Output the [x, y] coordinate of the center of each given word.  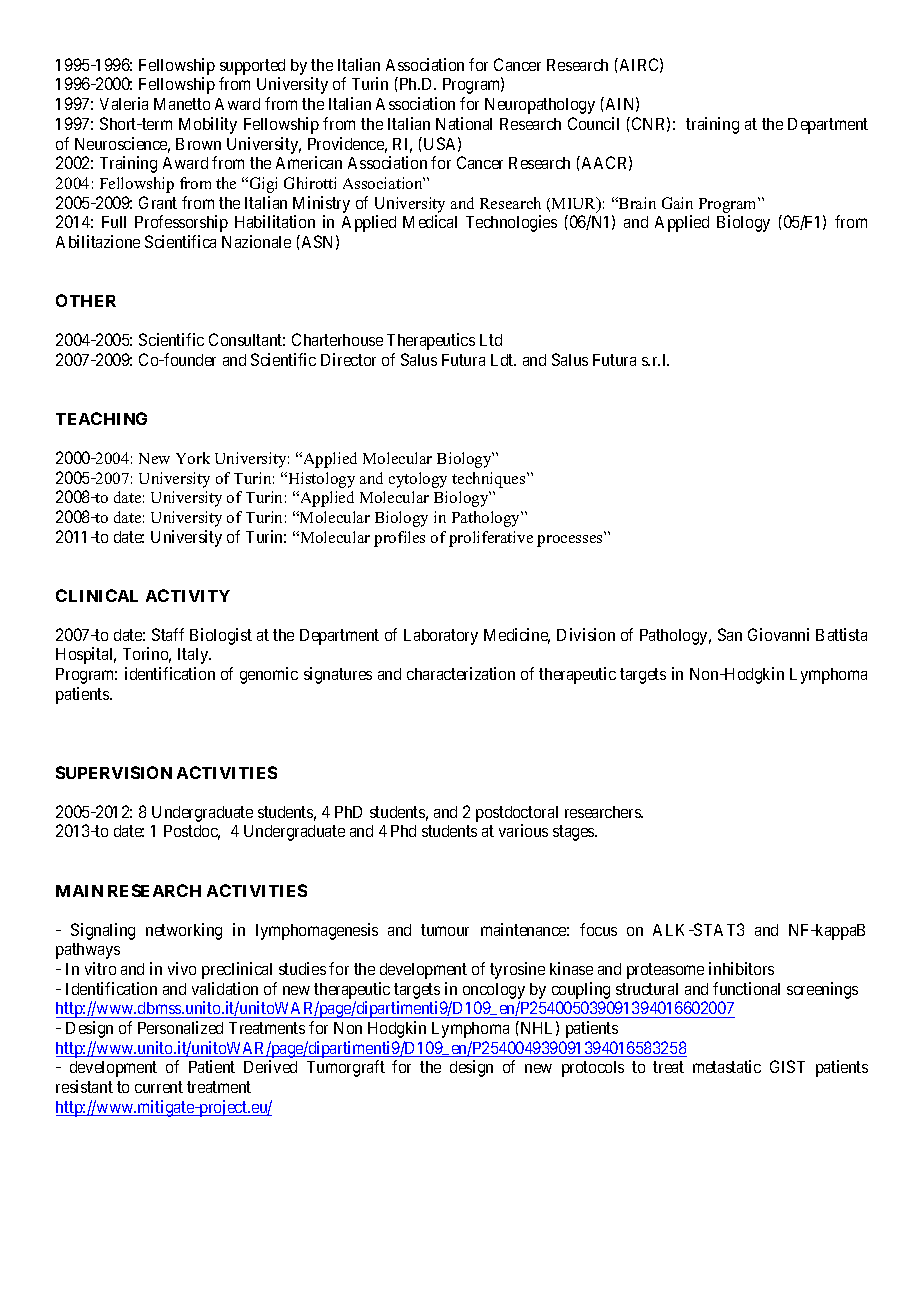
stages [574, 833]
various [523, 830]
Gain [677, 203]
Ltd [491, 340]
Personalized [180, 1027]
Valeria [124, 103]
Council [593, 123]
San [730, 634]
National [464, 123]
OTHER [86, 300]
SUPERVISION [114, 772]
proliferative [491, 539]
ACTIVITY [188, 595]
